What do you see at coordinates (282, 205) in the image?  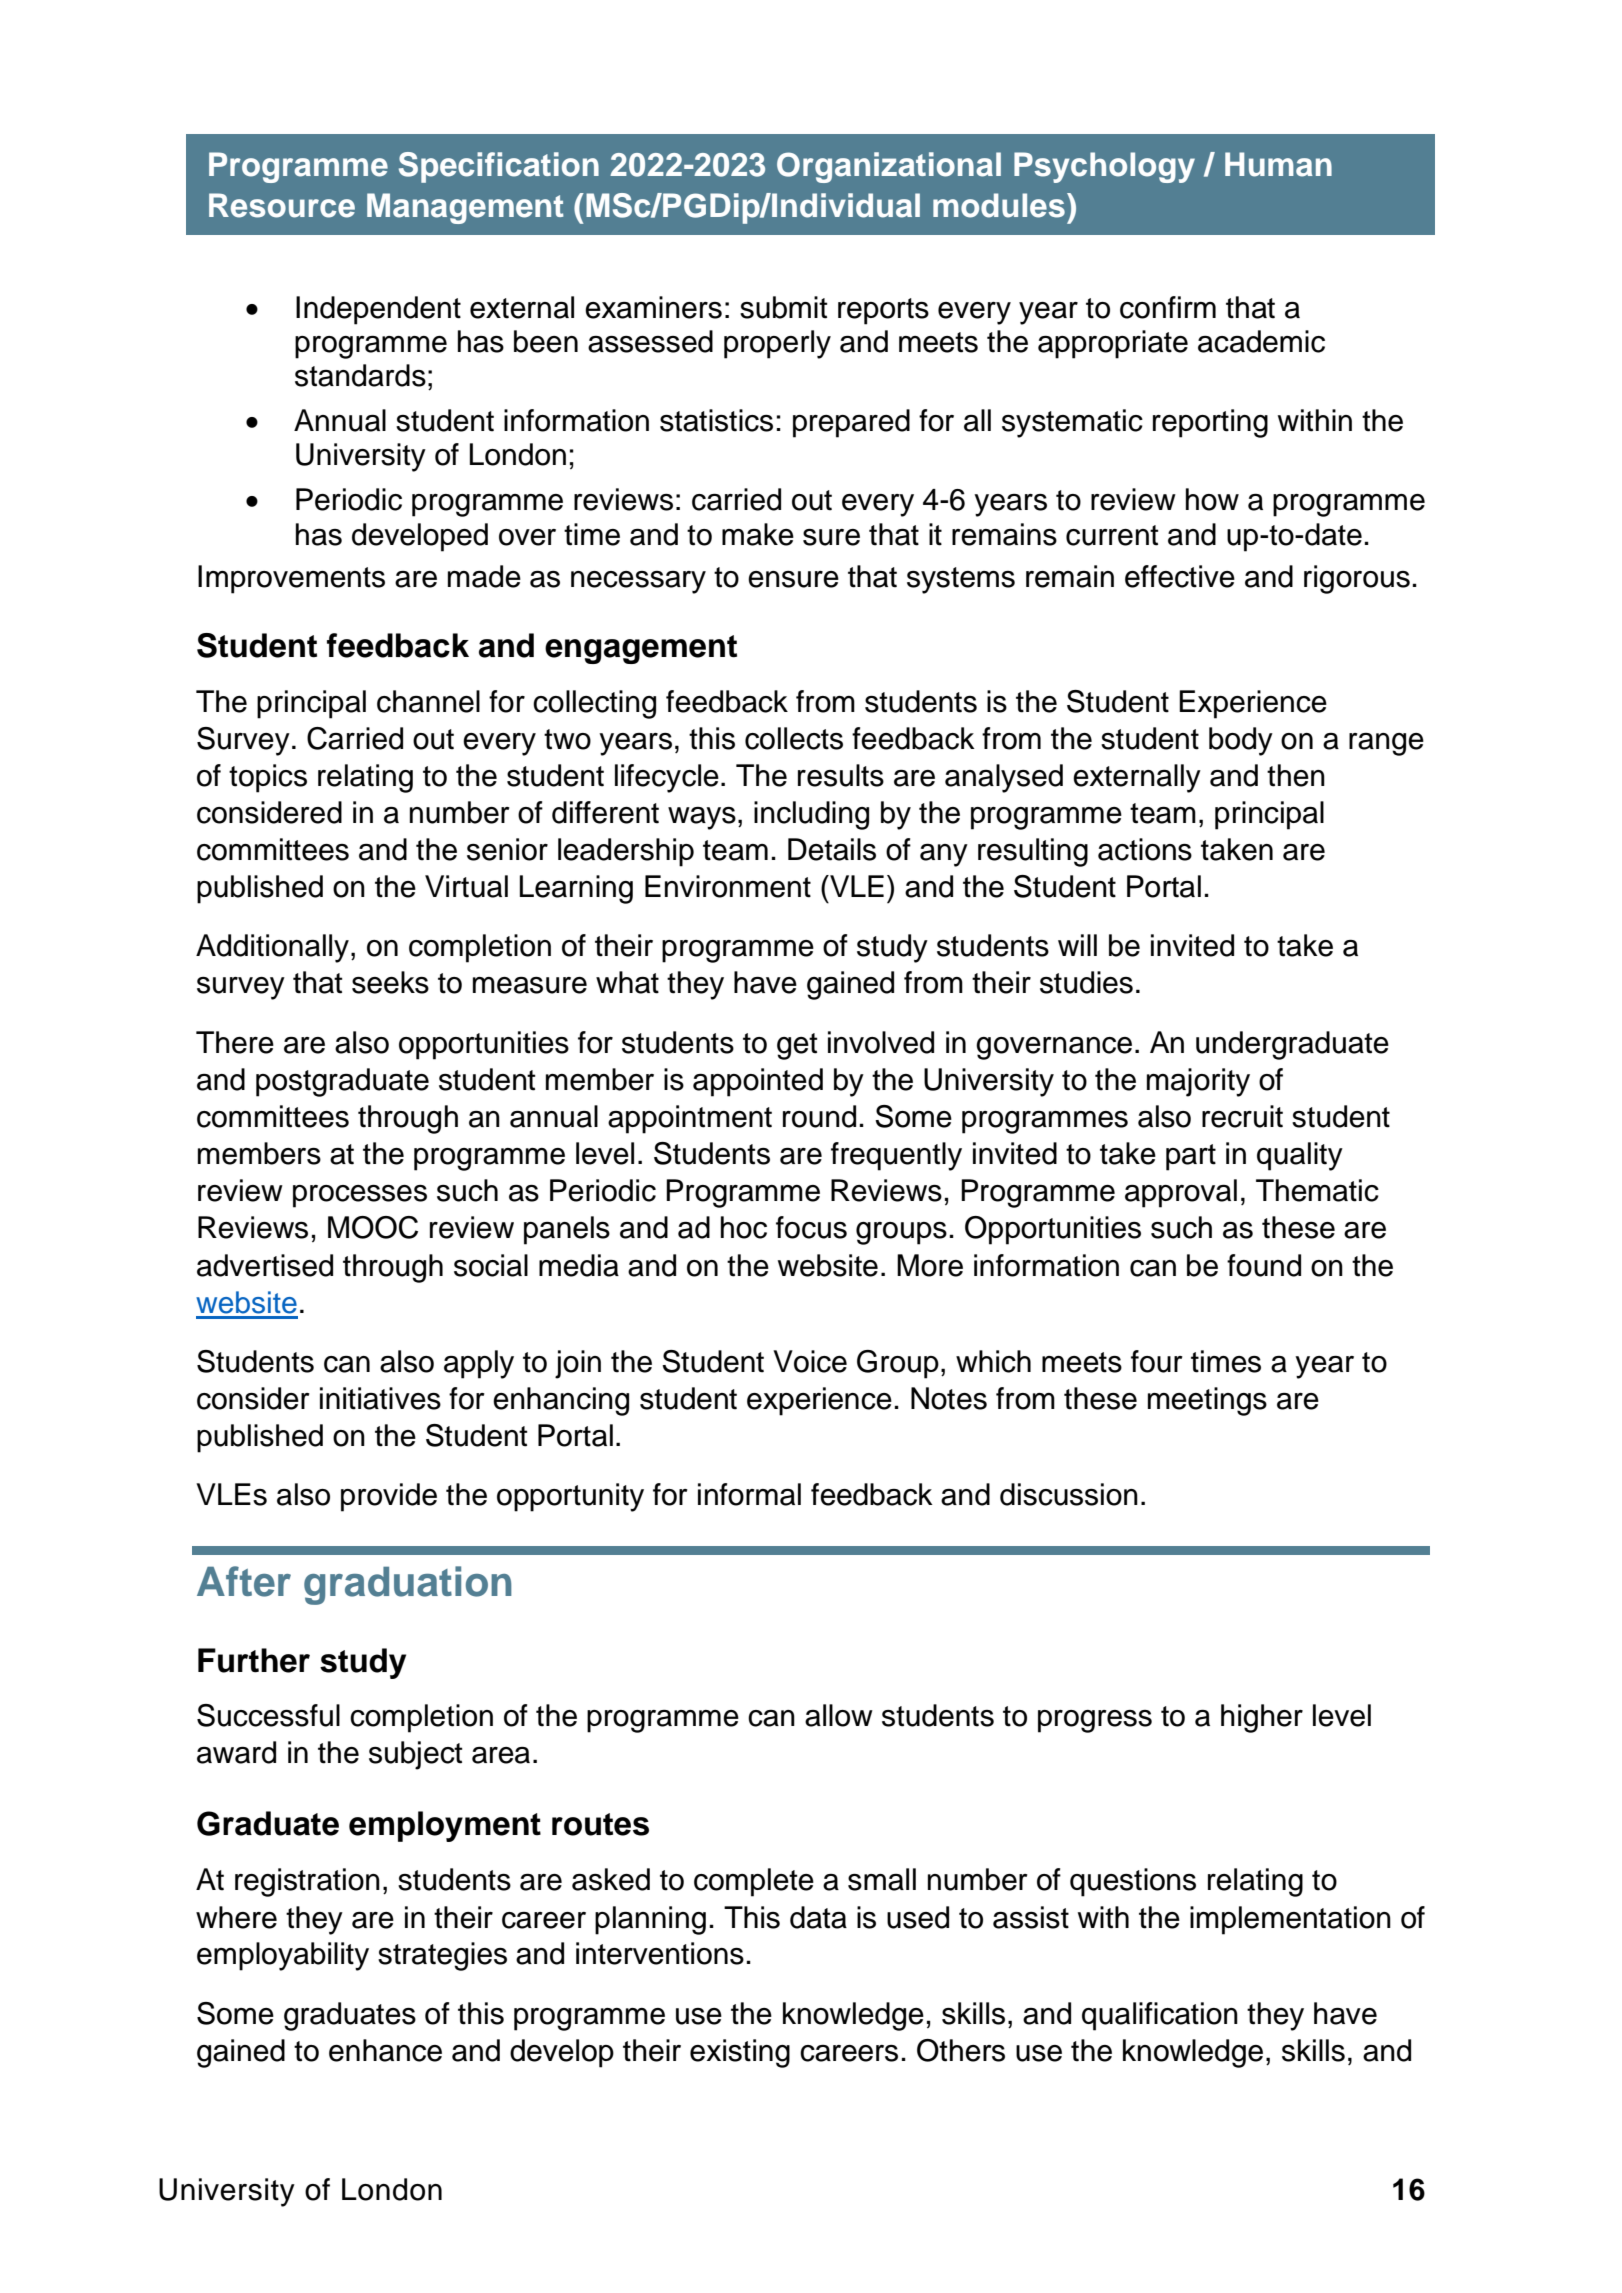 I see `Resource` at bounding box center [282, 205].
